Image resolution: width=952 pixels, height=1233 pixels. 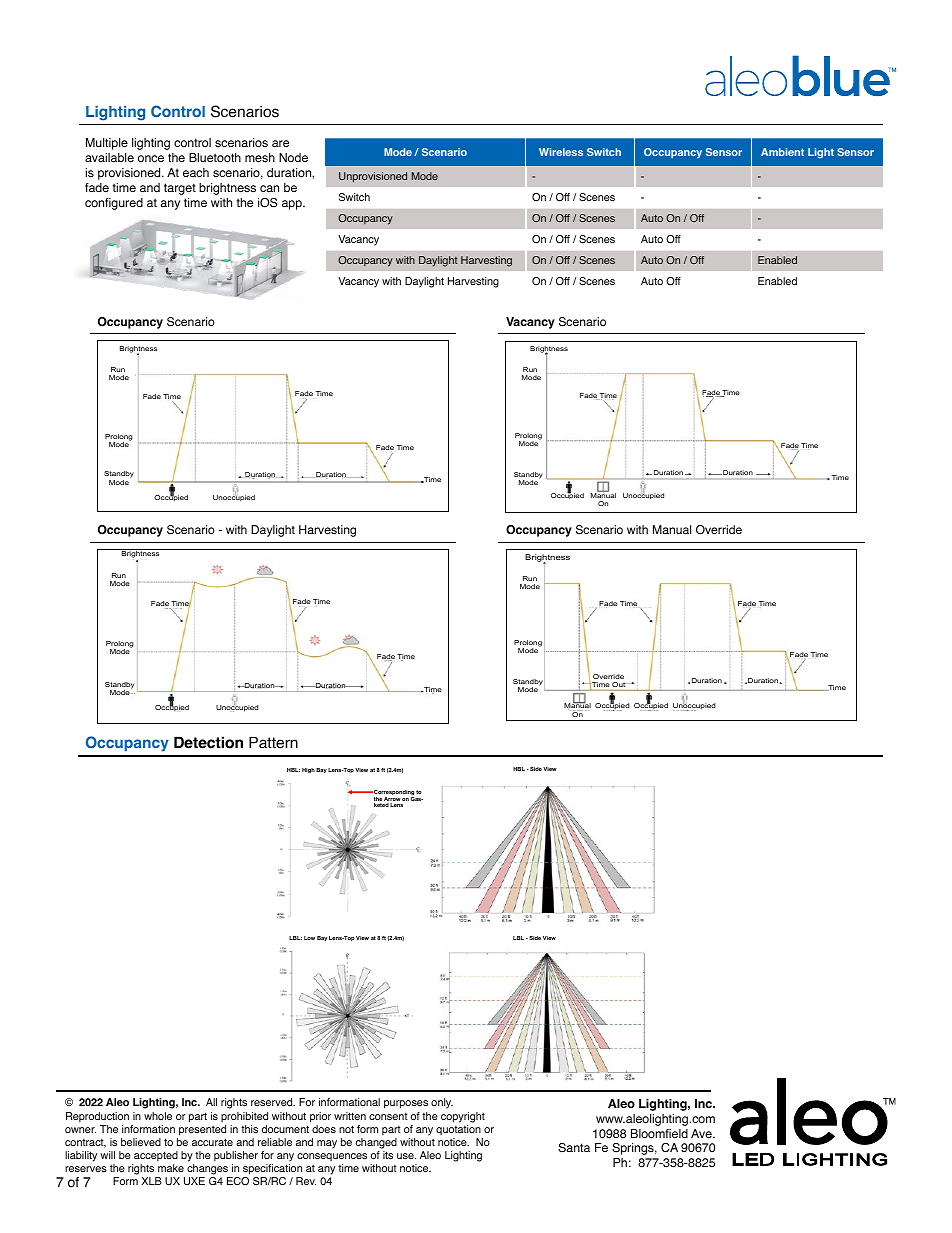 What do you see at coordinates (702, 1133) in the page?
I see `Ave` at bounding box center [702, 1133].
